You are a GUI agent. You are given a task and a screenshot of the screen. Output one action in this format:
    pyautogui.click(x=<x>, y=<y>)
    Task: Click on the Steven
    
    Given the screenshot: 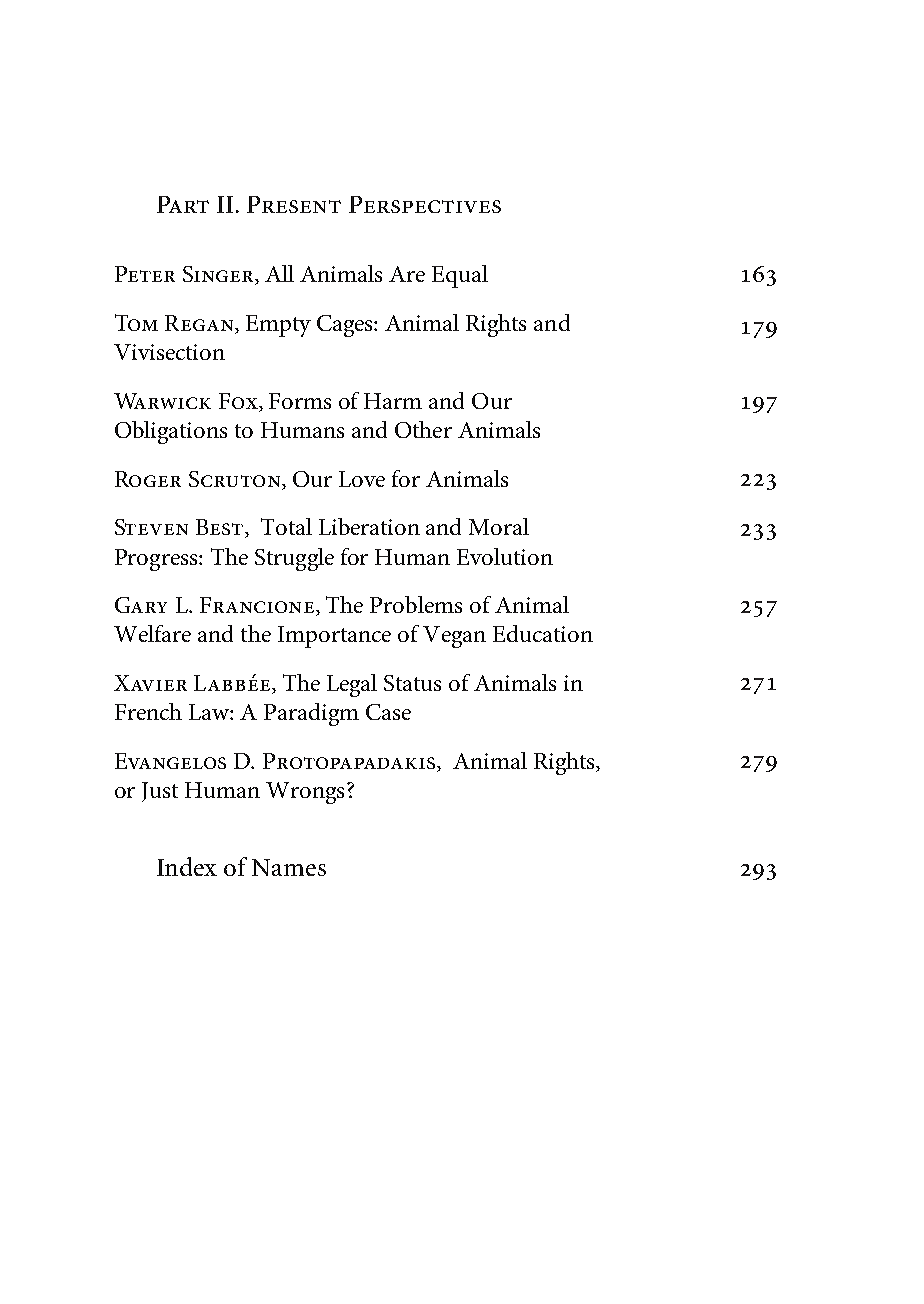 What is the action you would take?
    pyautogui.click(x=151, y=527)
